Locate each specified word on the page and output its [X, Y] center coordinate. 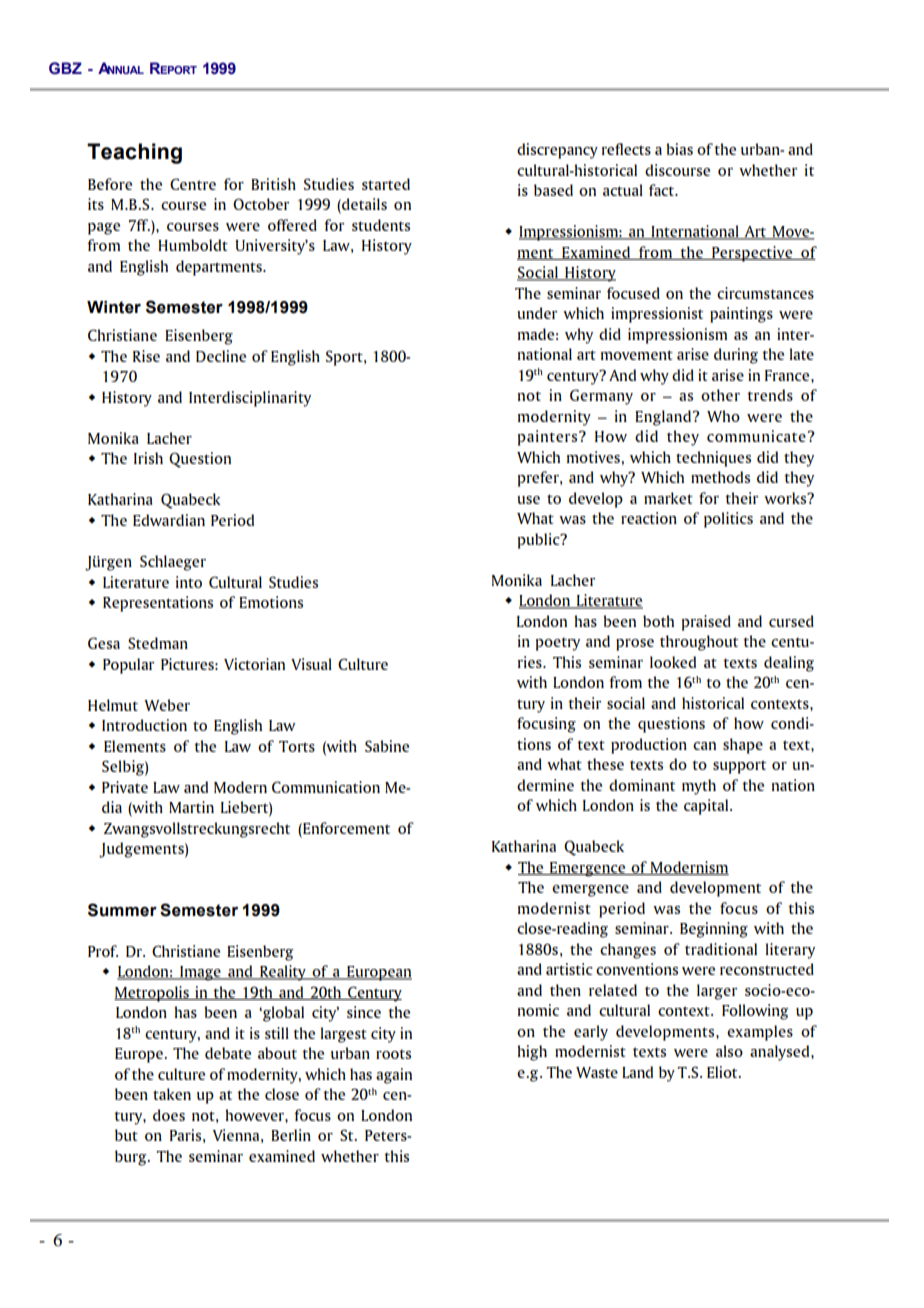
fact [663, 190]
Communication [326, 787]
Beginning [714, 930]
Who [723, 416]
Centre [193, 184]
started [386, 184]
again [394, 1076]
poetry [558, 644]
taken [172, 1094]
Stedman [158, 643]
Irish [148, 458]
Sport [345, 358]
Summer [122, 910]
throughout [699, 643]
